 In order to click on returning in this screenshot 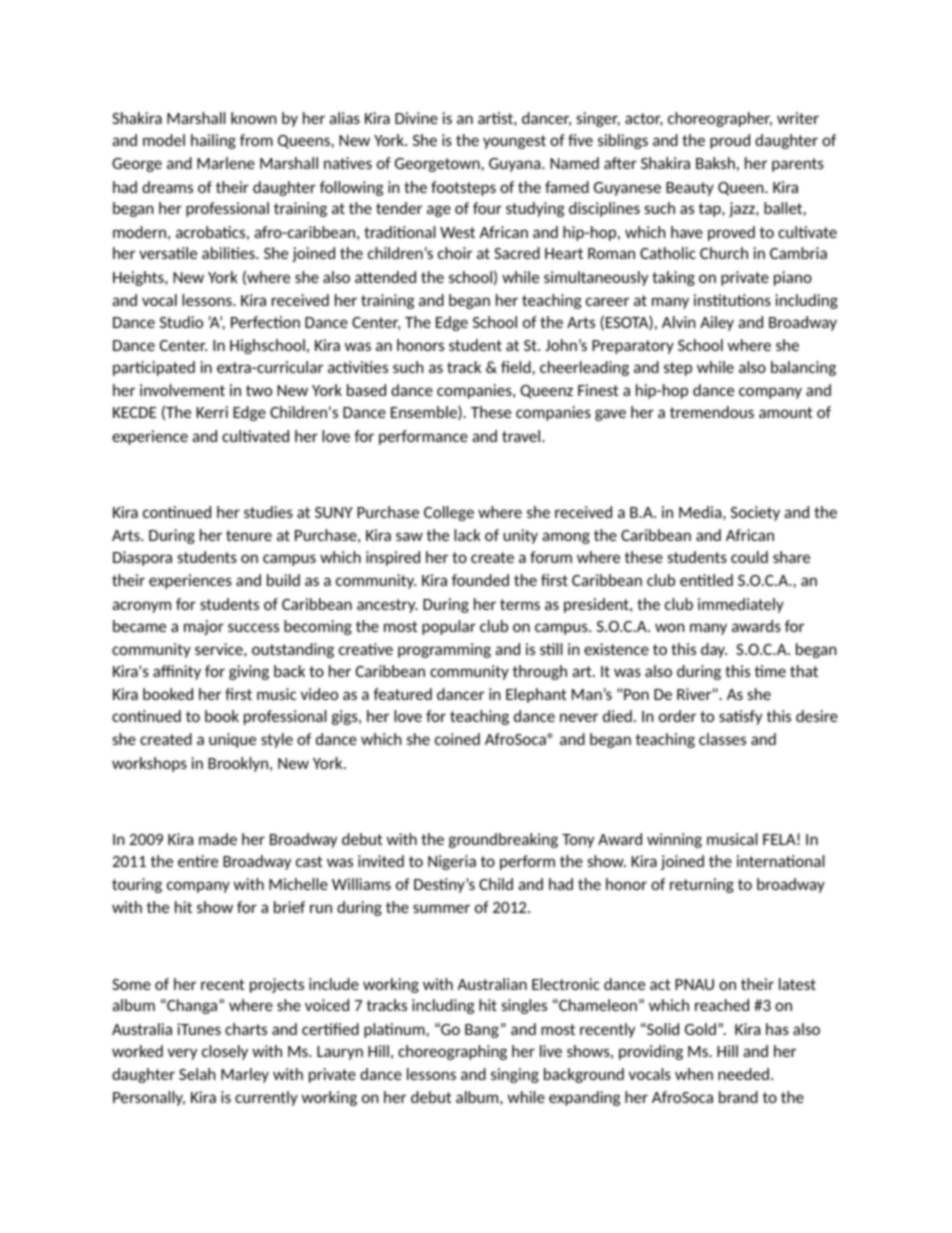, I will do `click(702, 885)`.
